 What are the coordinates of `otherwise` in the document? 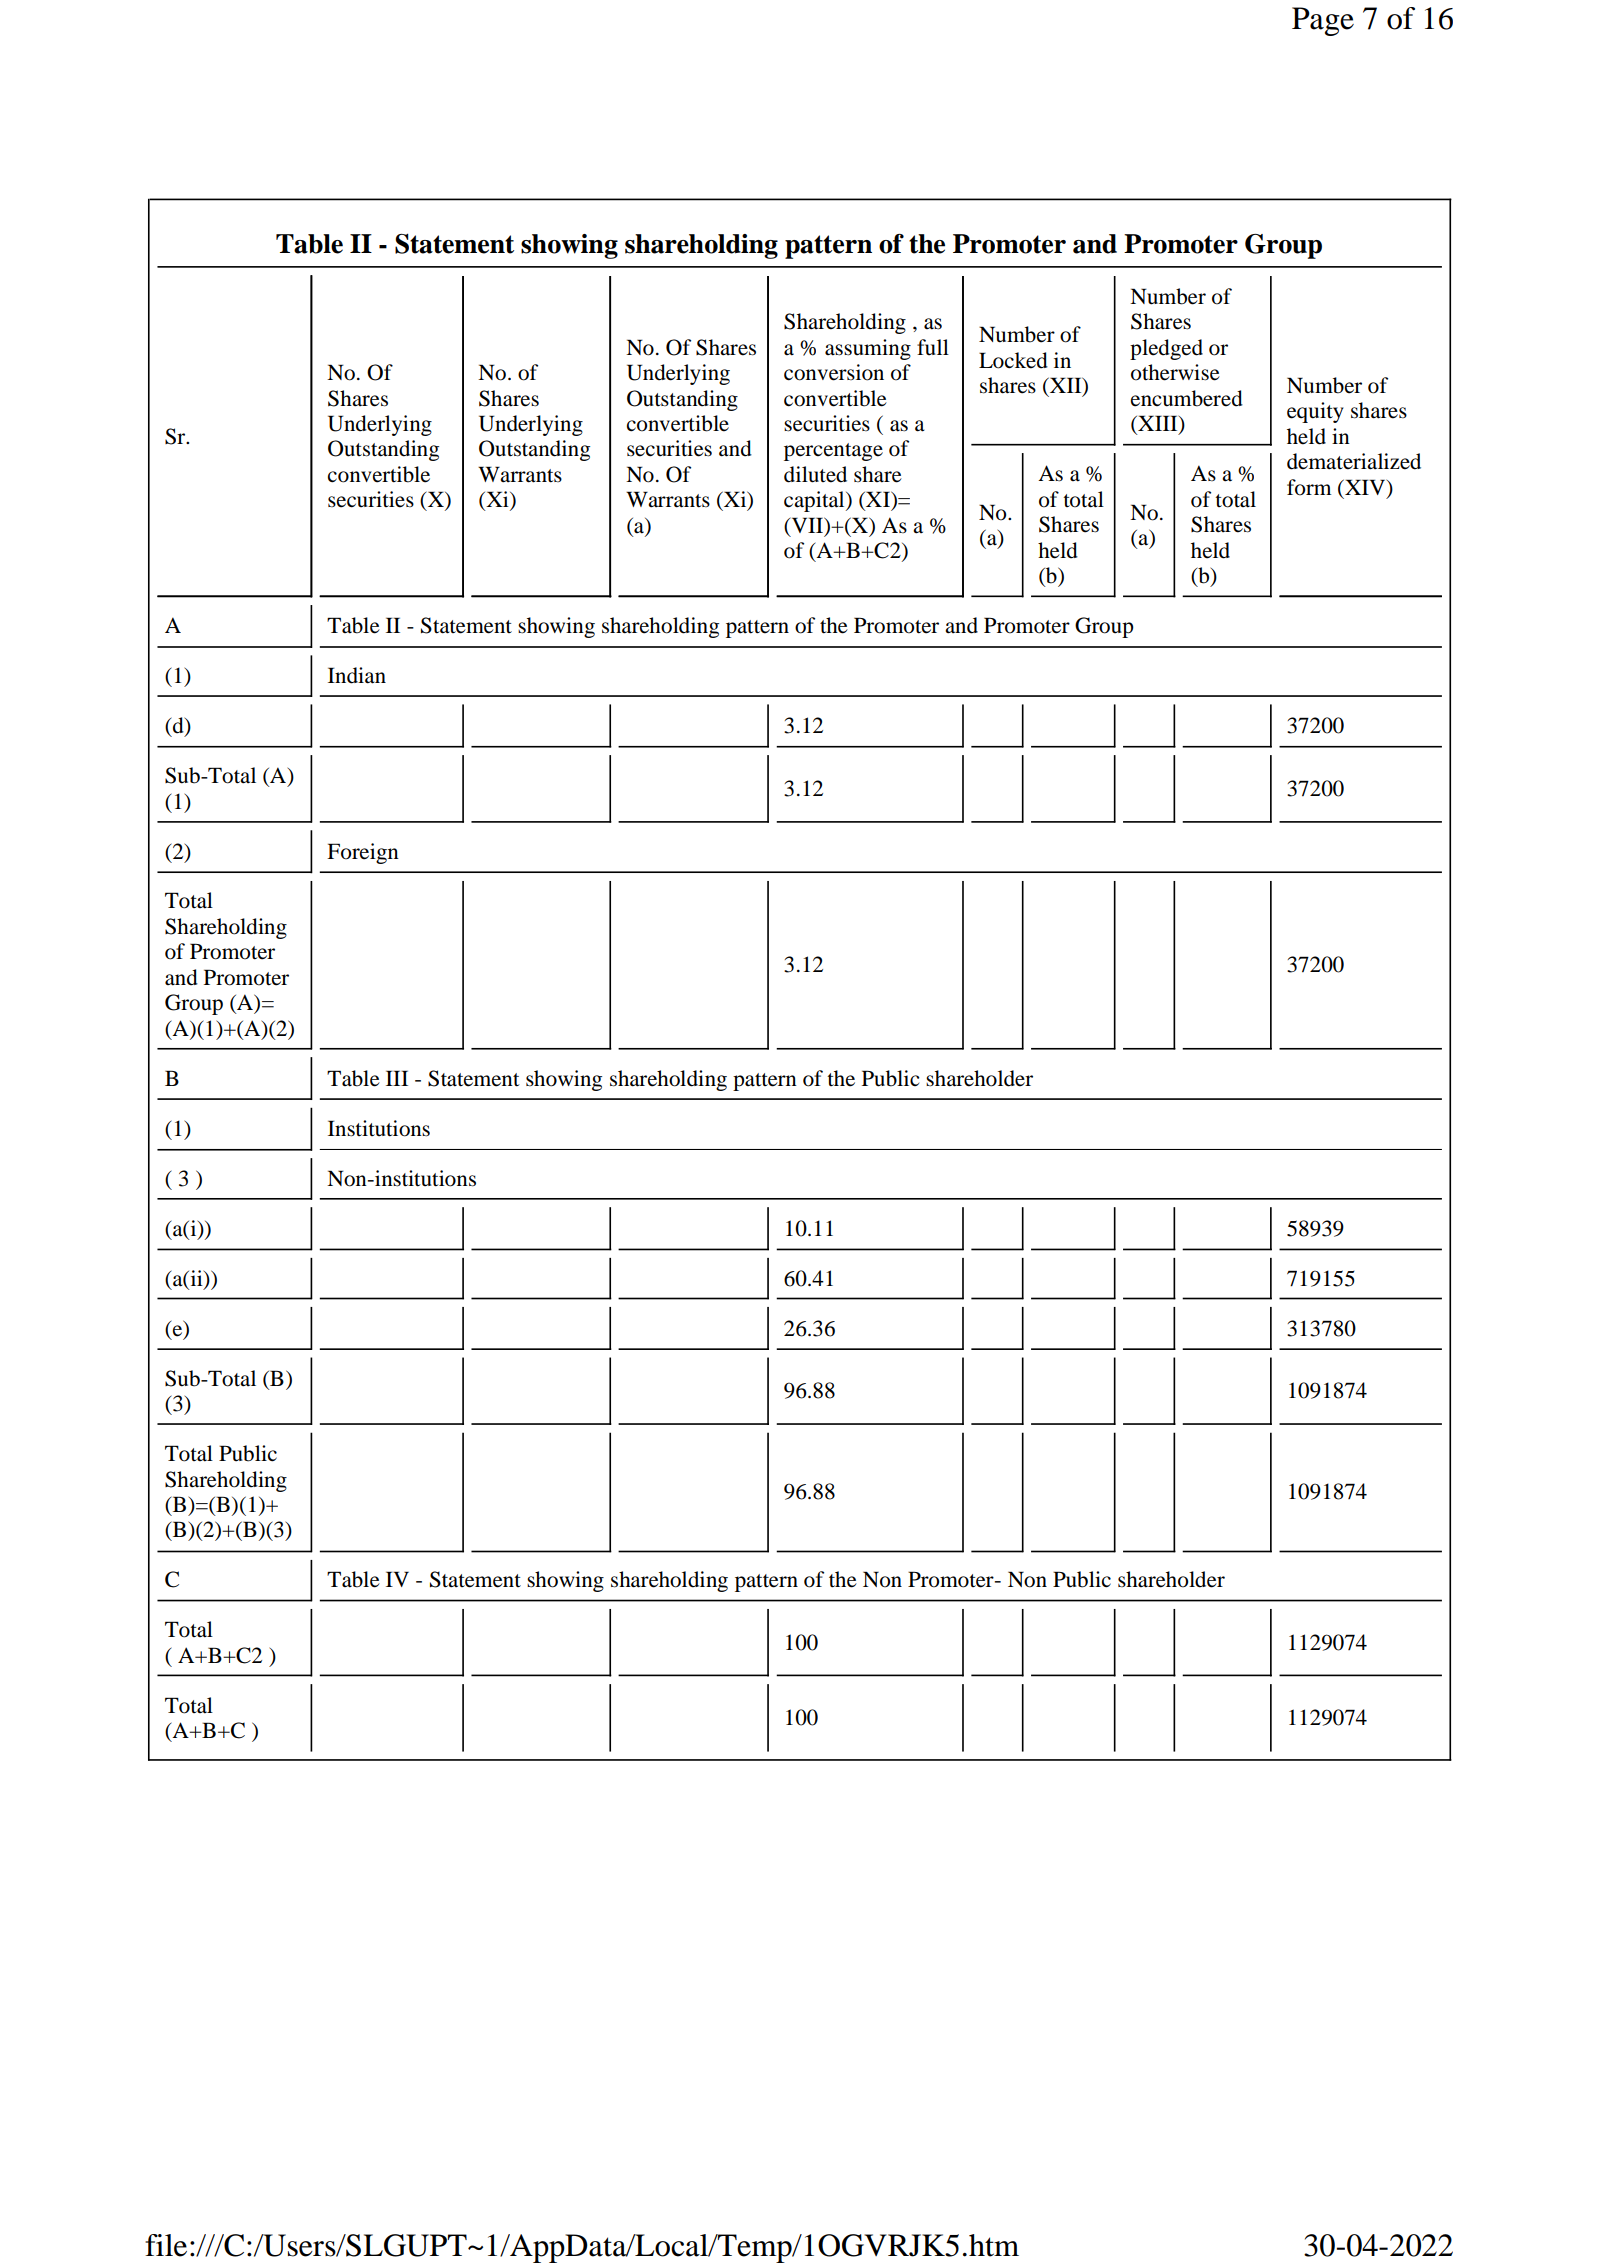 It's located at (1175, 372).
